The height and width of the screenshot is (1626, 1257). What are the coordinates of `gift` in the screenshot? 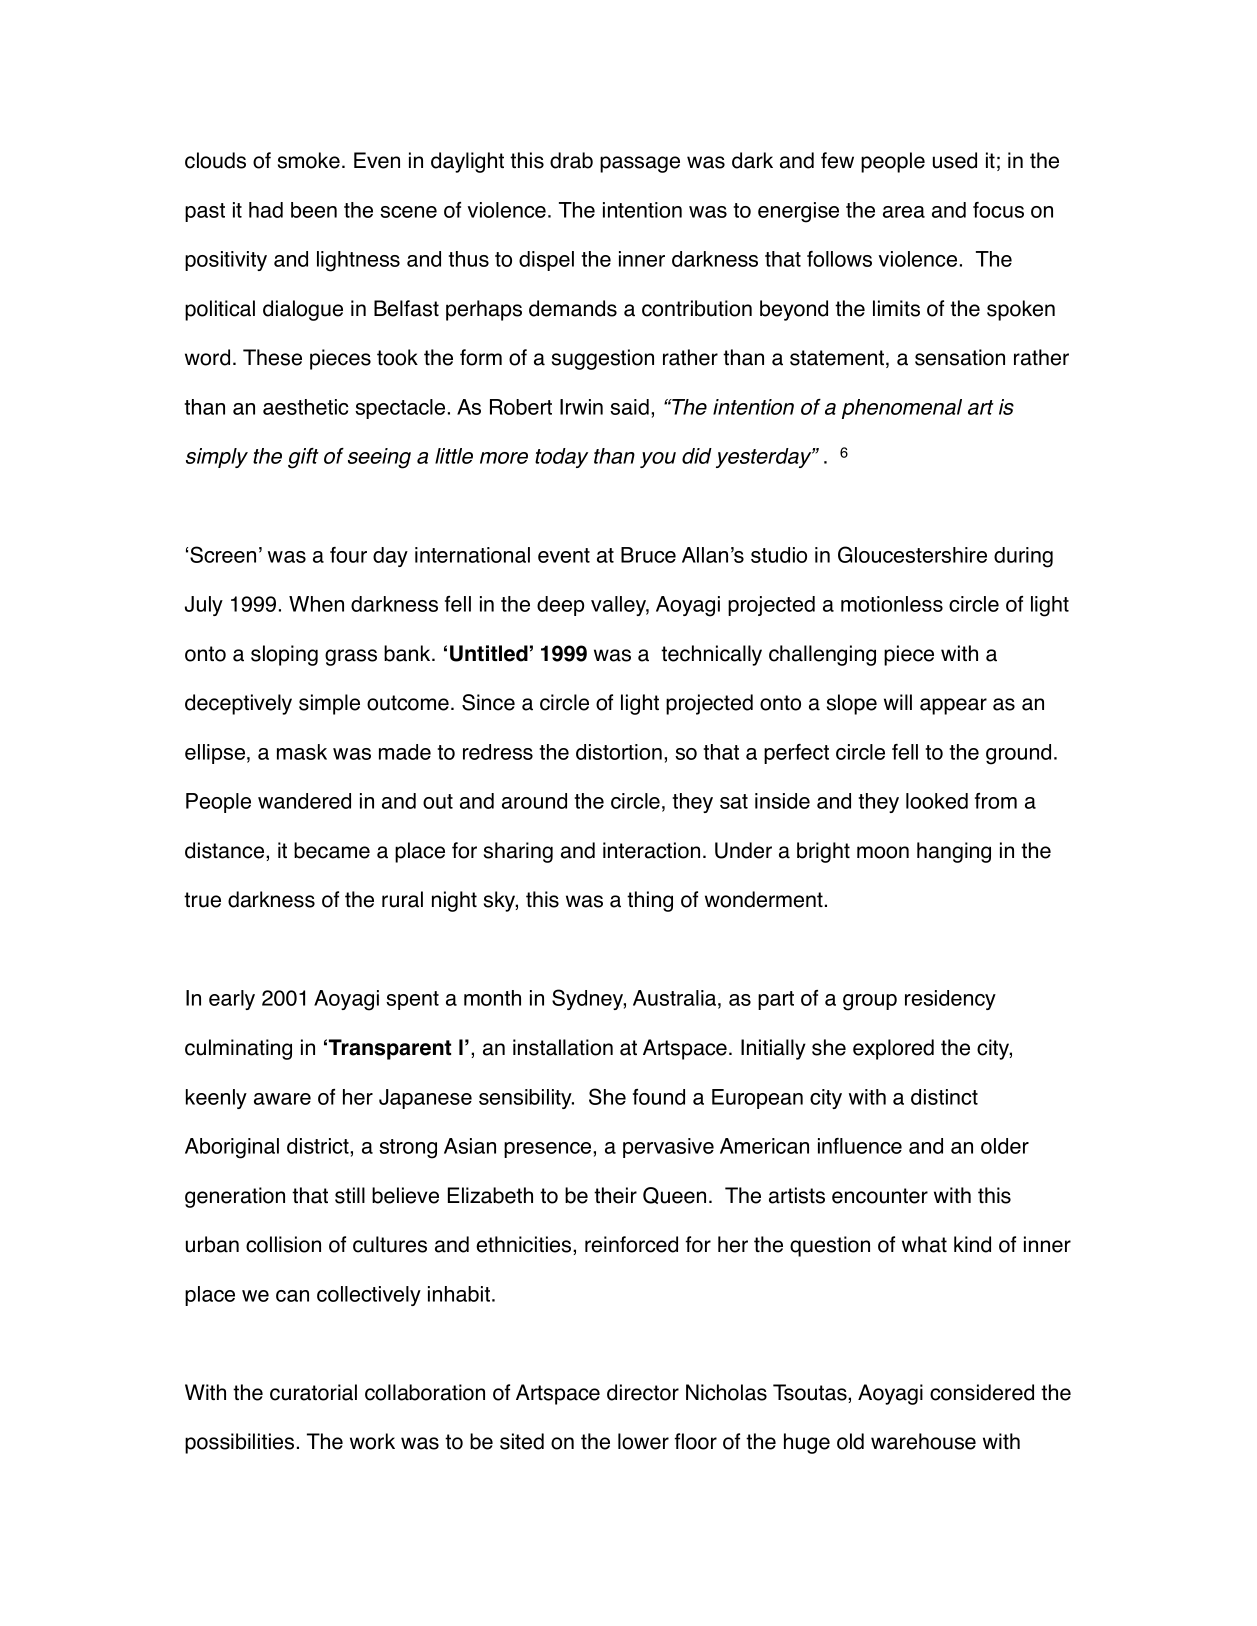 It's located at (303, 458).
